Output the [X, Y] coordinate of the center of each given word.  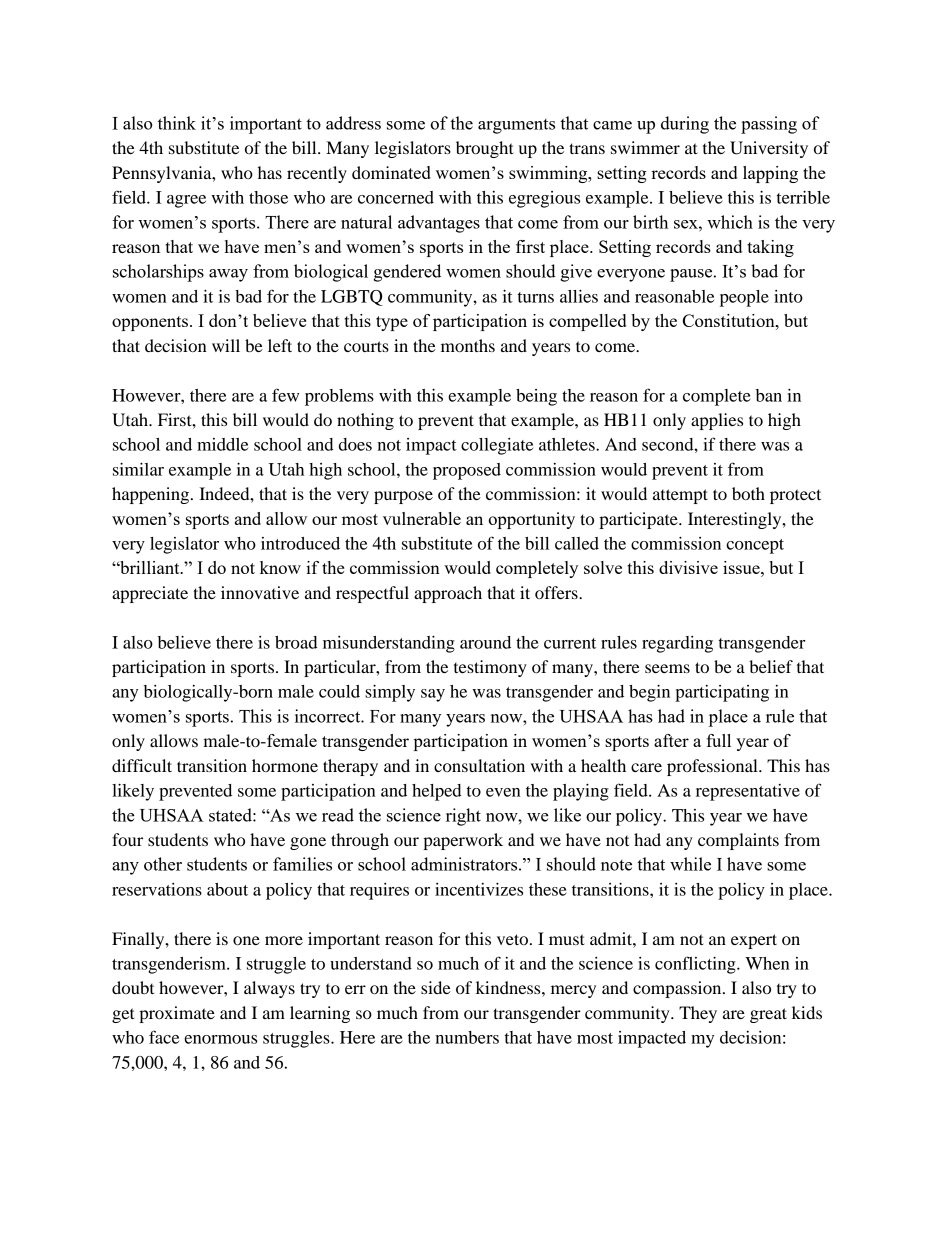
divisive [688, 567]
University [769, 149]
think [177, 123]
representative [748, 792]
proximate [177, 1014]
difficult [142, 765]
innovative [260, 592]
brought [485, 149]
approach [448, 594]
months [468, 345]
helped [437, 792]
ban [769, 395]
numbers [467, 1037]
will [226, 345]
